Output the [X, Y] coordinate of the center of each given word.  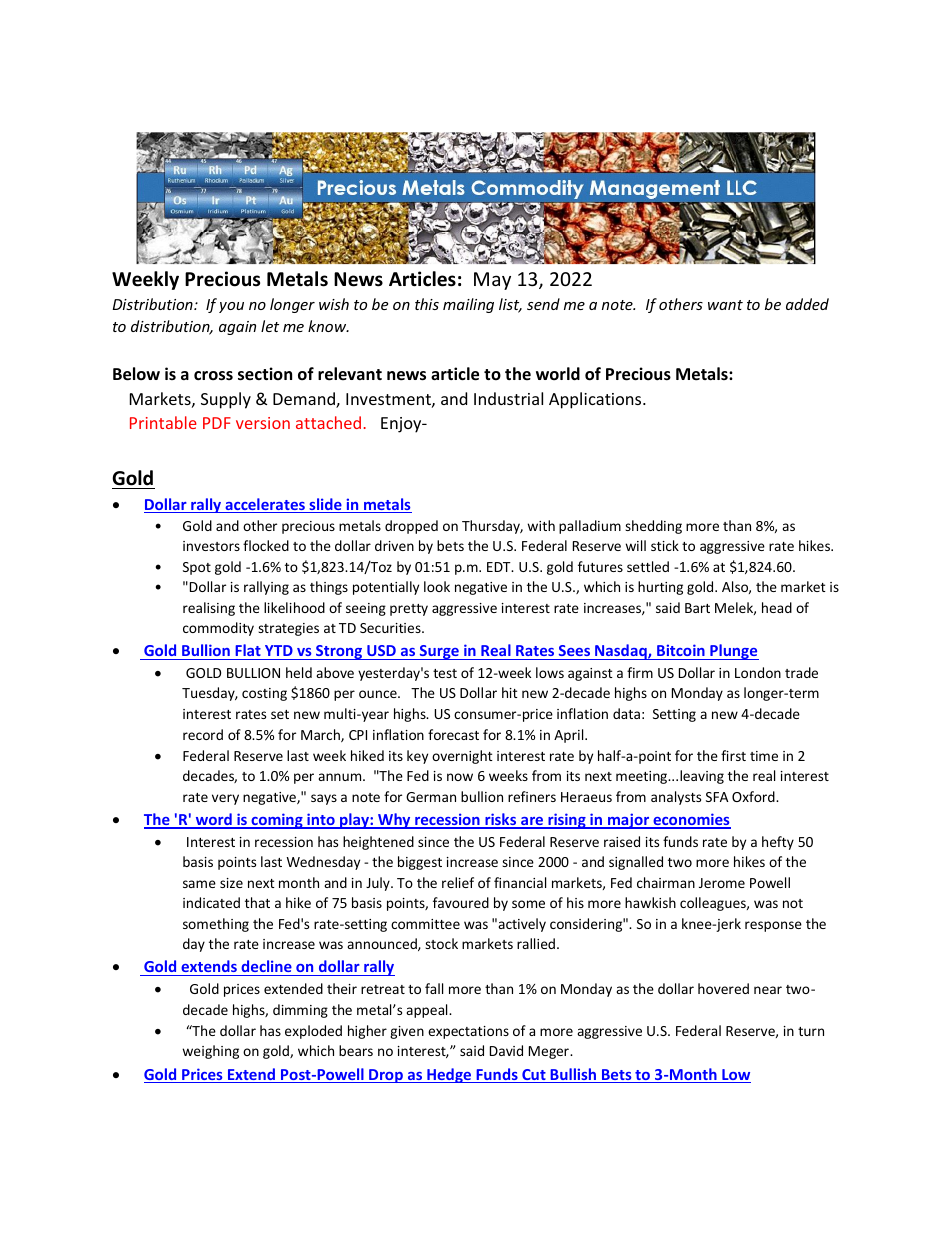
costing [264, 694]
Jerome [722, 883]
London [758, 672]
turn [811, 1031]
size [231, 883]
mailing [468, 305]
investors [211, 546]
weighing [210, 1052]
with [541, 525]
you [231, 307]
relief [458, 882]
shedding [653, 527]
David [506, 1050]
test [445, 673]
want [725, 305]
